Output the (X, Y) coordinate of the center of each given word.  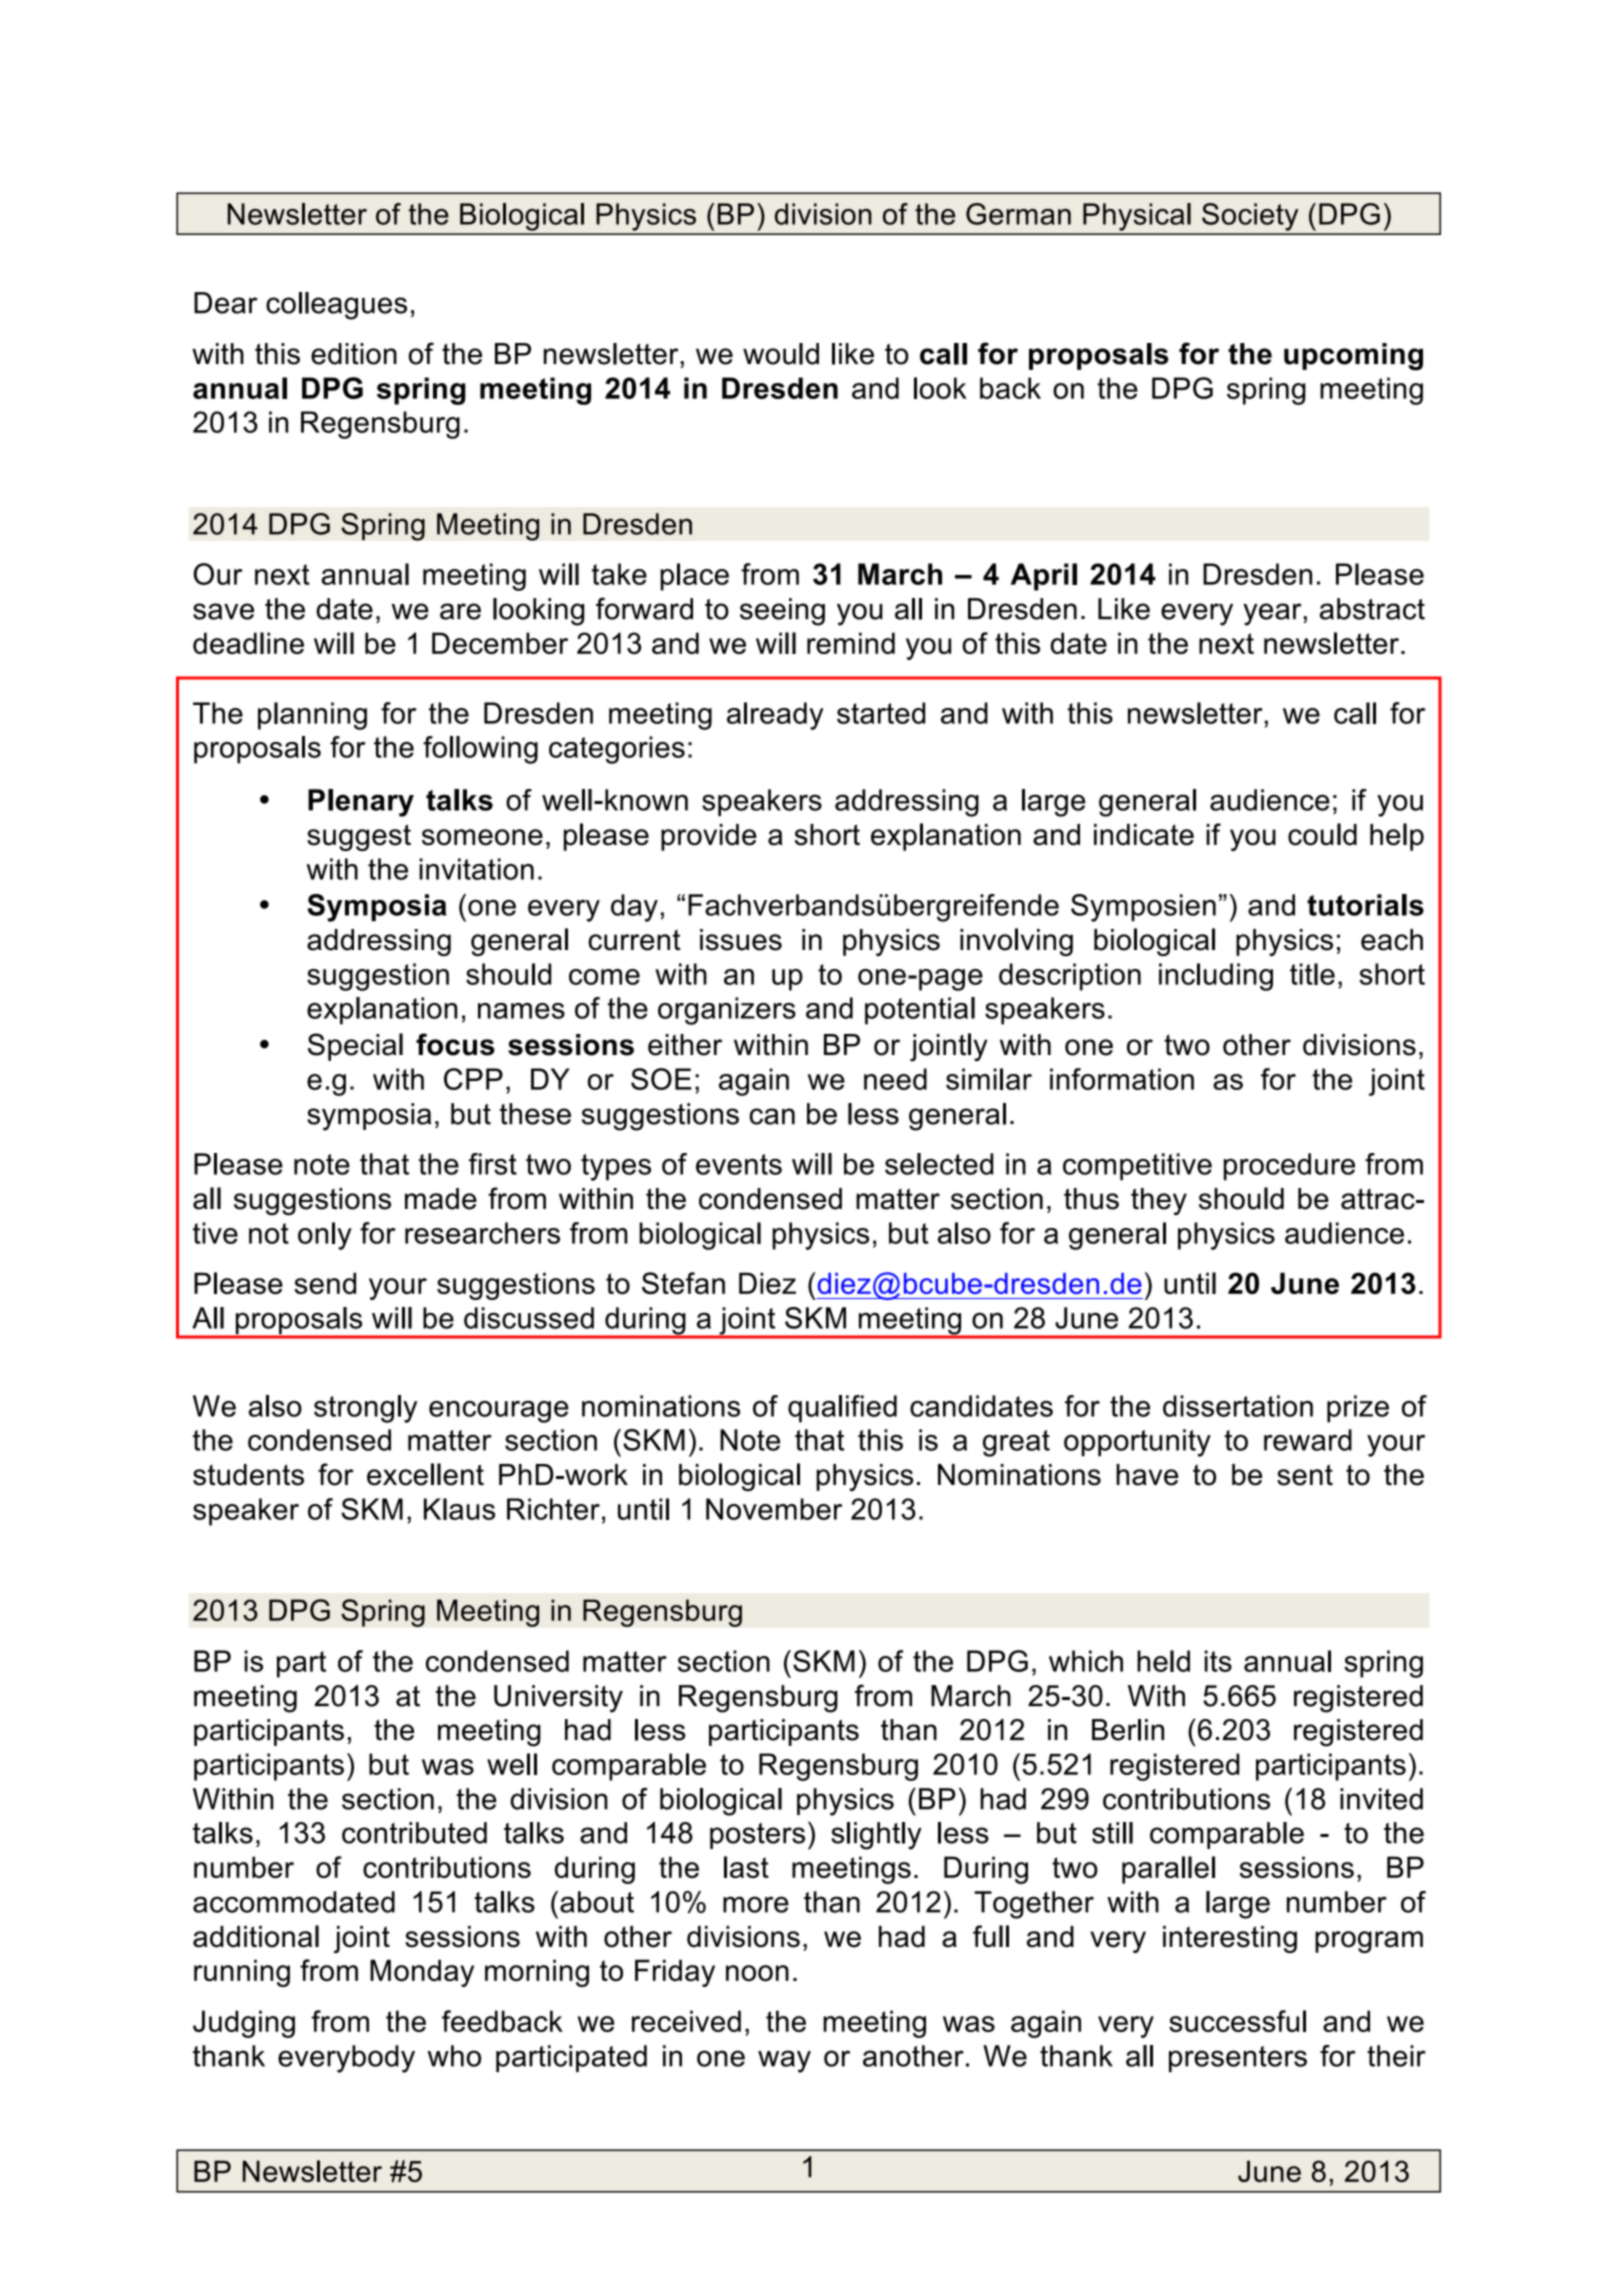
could (1322, 834)
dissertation (1238, 1406)
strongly (365, 1409)
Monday (422, 1973)
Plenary (361, 803)
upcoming (1353, 357)
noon (757, 1973)
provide (709, 837)
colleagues (336, 306)
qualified (842, 1409)
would (781, 354)
